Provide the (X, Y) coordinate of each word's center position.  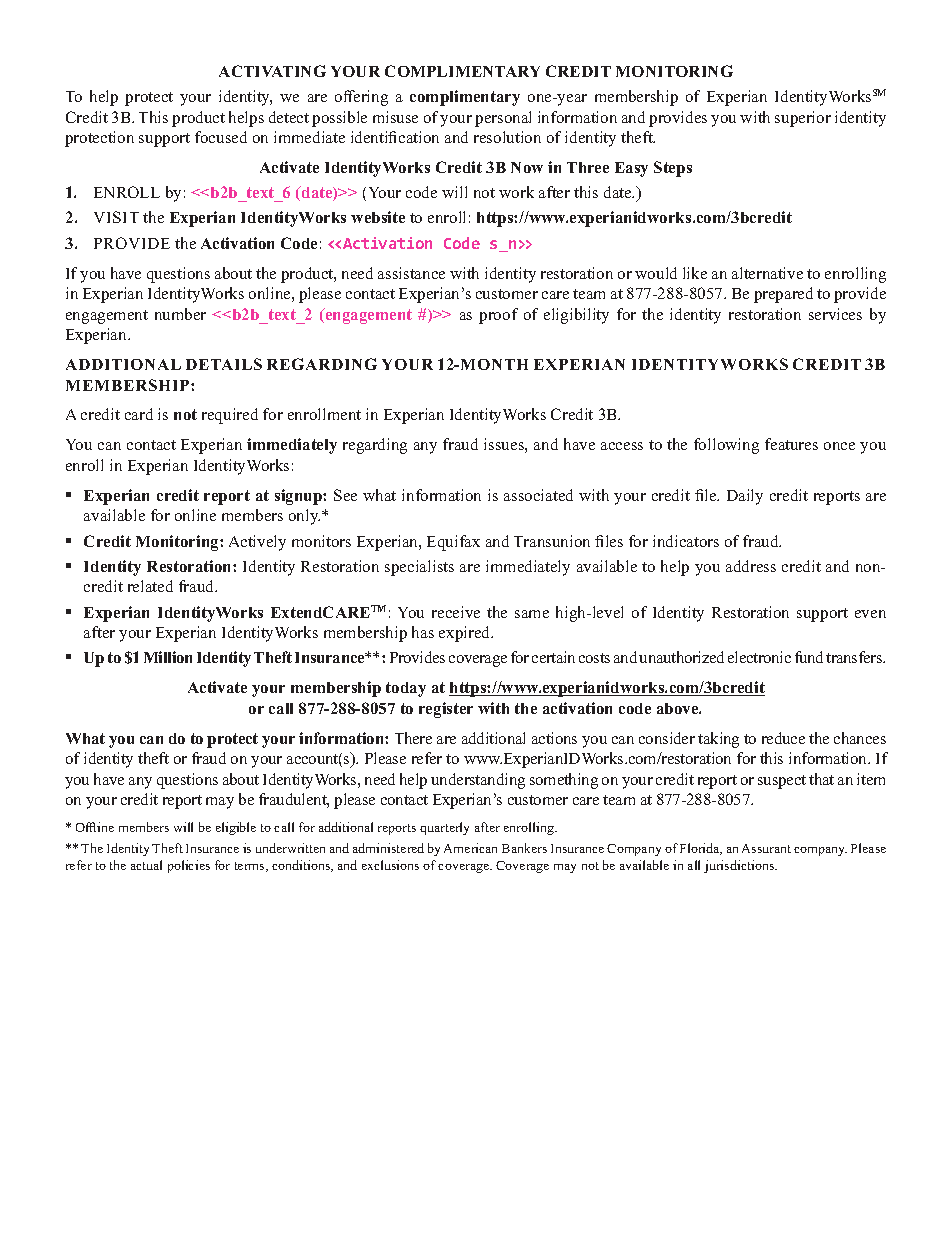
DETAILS (224, 364)
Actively (257, 543)
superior (803, 119)
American (470, 848)
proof (498, 316)
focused (221, 137)
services (835, 314)
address (751, 566)
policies (189, 866)
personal (503, 119)
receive (456, 612)
